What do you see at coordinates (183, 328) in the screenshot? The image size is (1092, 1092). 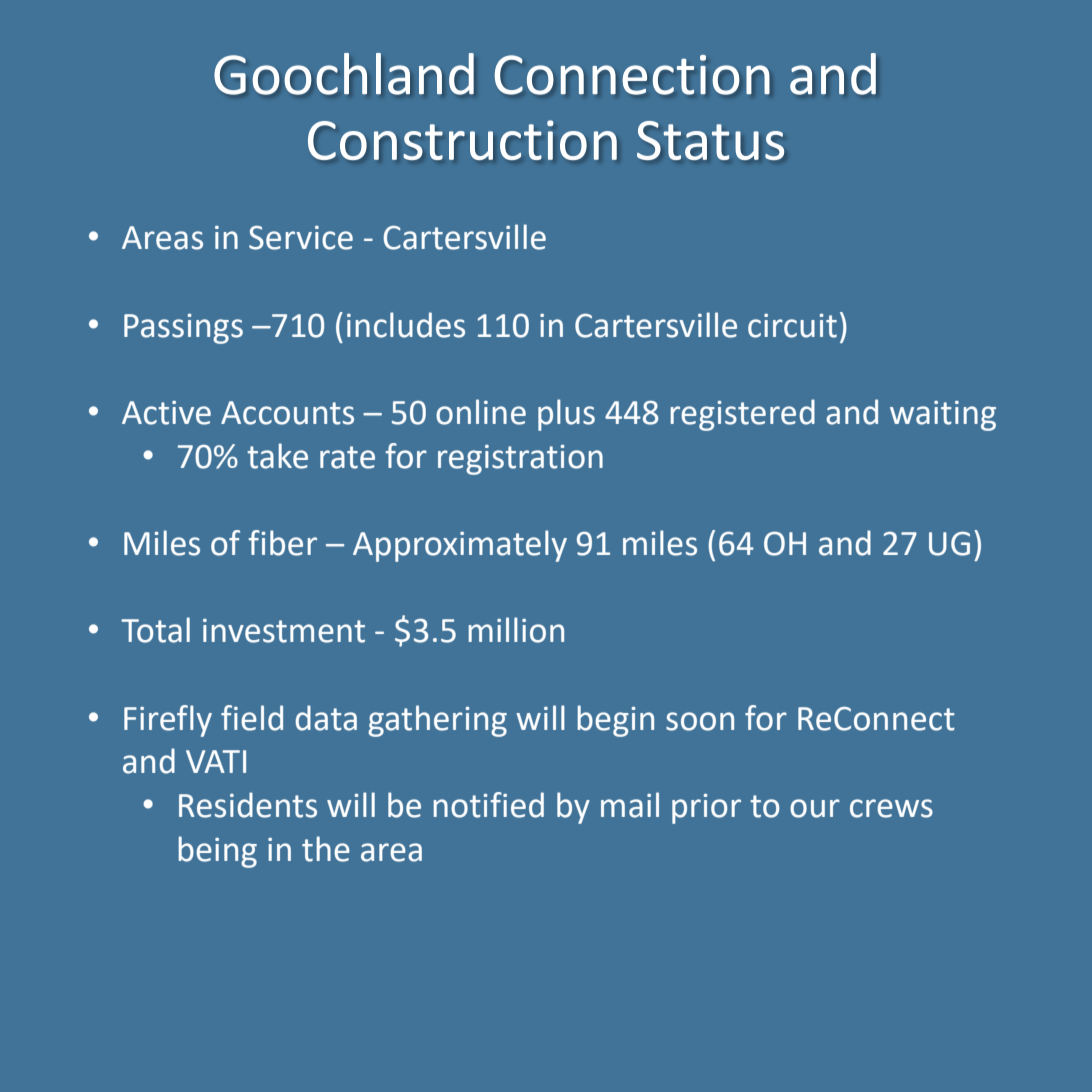 I see `Passings` at bounding box center [183, 328].
